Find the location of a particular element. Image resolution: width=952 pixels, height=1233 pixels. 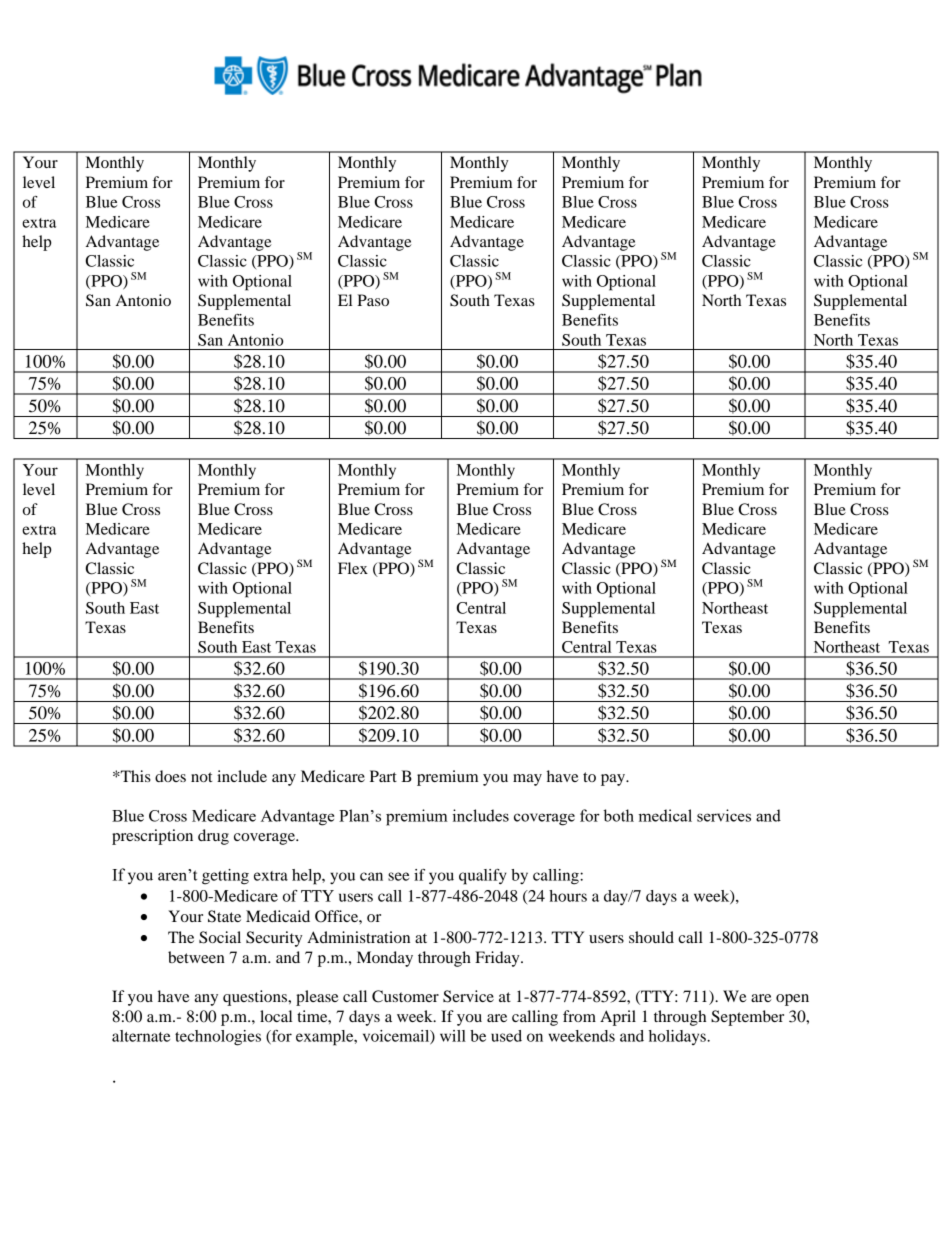

should is located at coordinates (651, 937).
